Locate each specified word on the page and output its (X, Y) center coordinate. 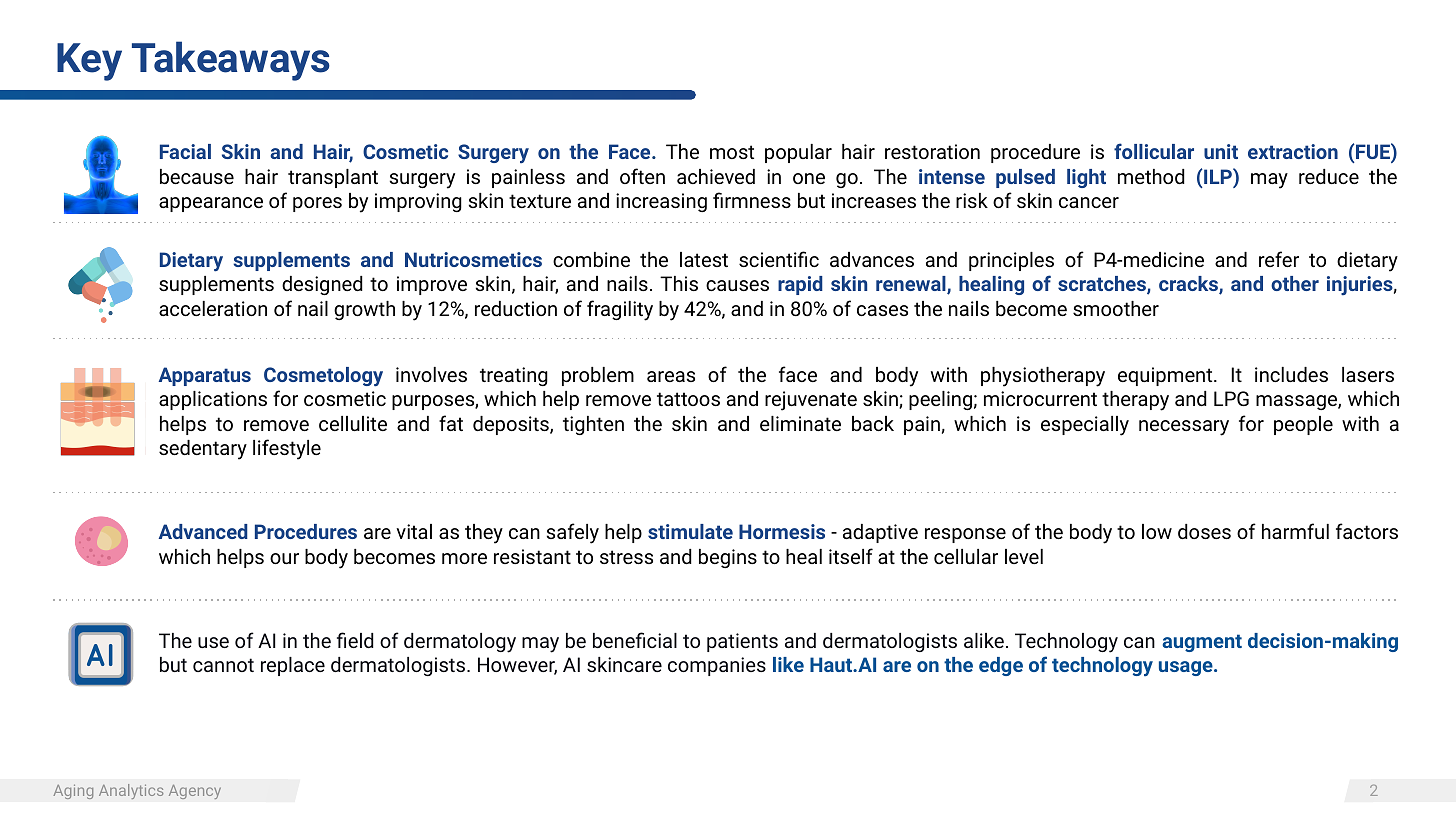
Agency (195, 791)
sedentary (203, 450)
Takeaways (231, 61)
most (732, 152)
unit (1221, 151)
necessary (1184, 428)
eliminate (800, 423)
